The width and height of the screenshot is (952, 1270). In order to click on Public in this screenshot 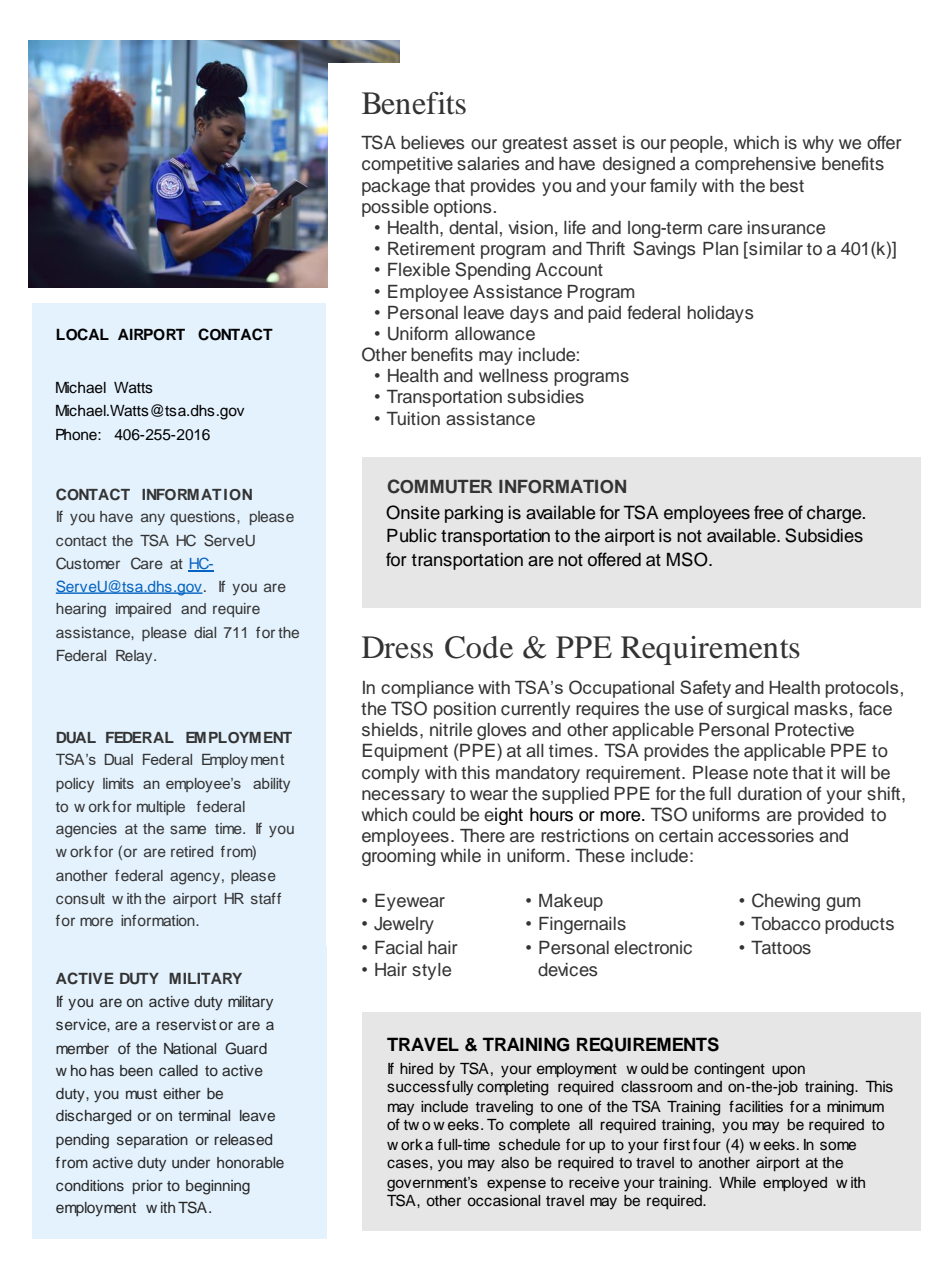, I will do `click(412, 536)`.
